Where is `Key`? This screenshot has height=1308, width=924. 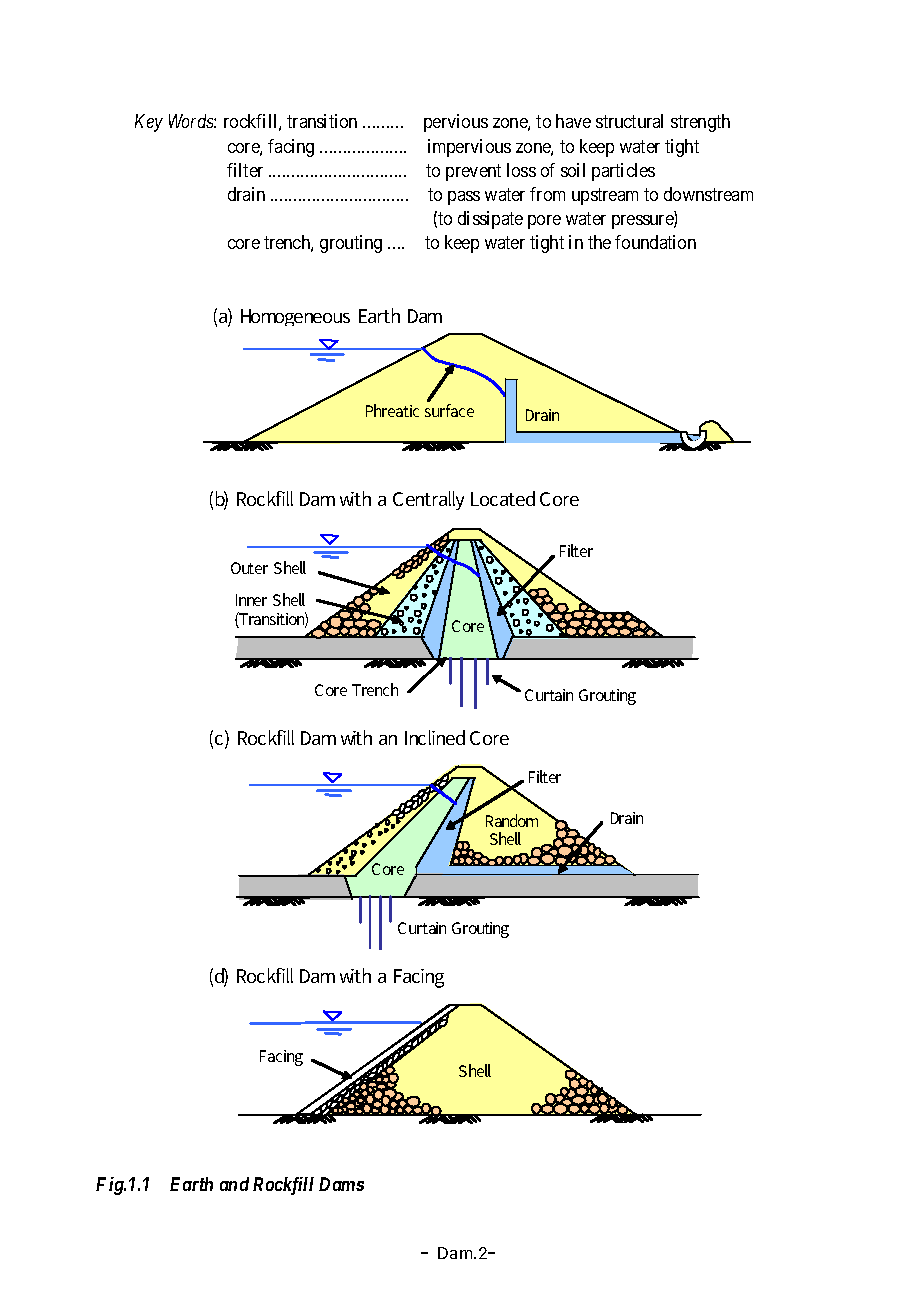
Key is located at coordinates (149, 123).
